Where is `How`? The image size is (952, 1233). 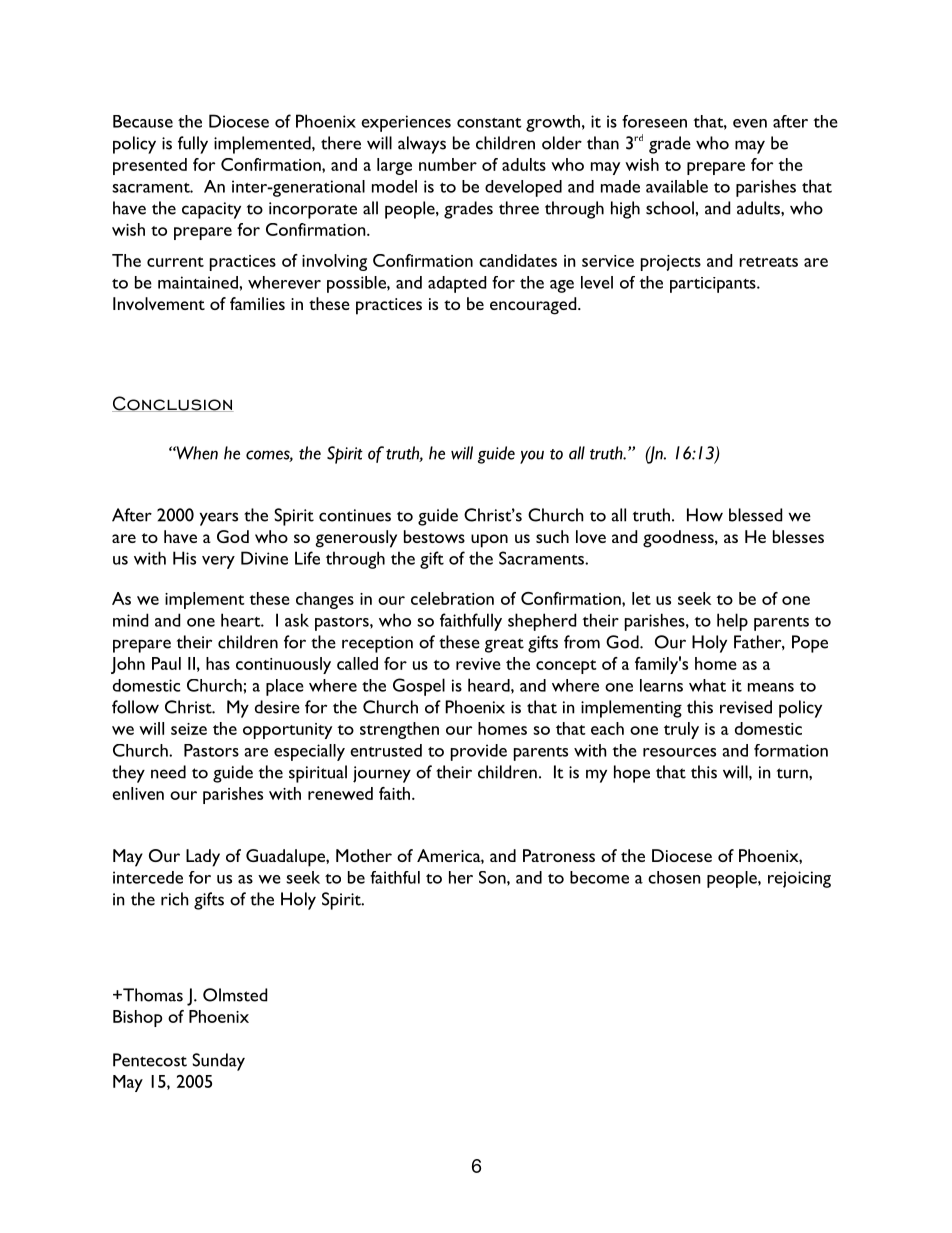 How is located at coordinates (705, 515).
